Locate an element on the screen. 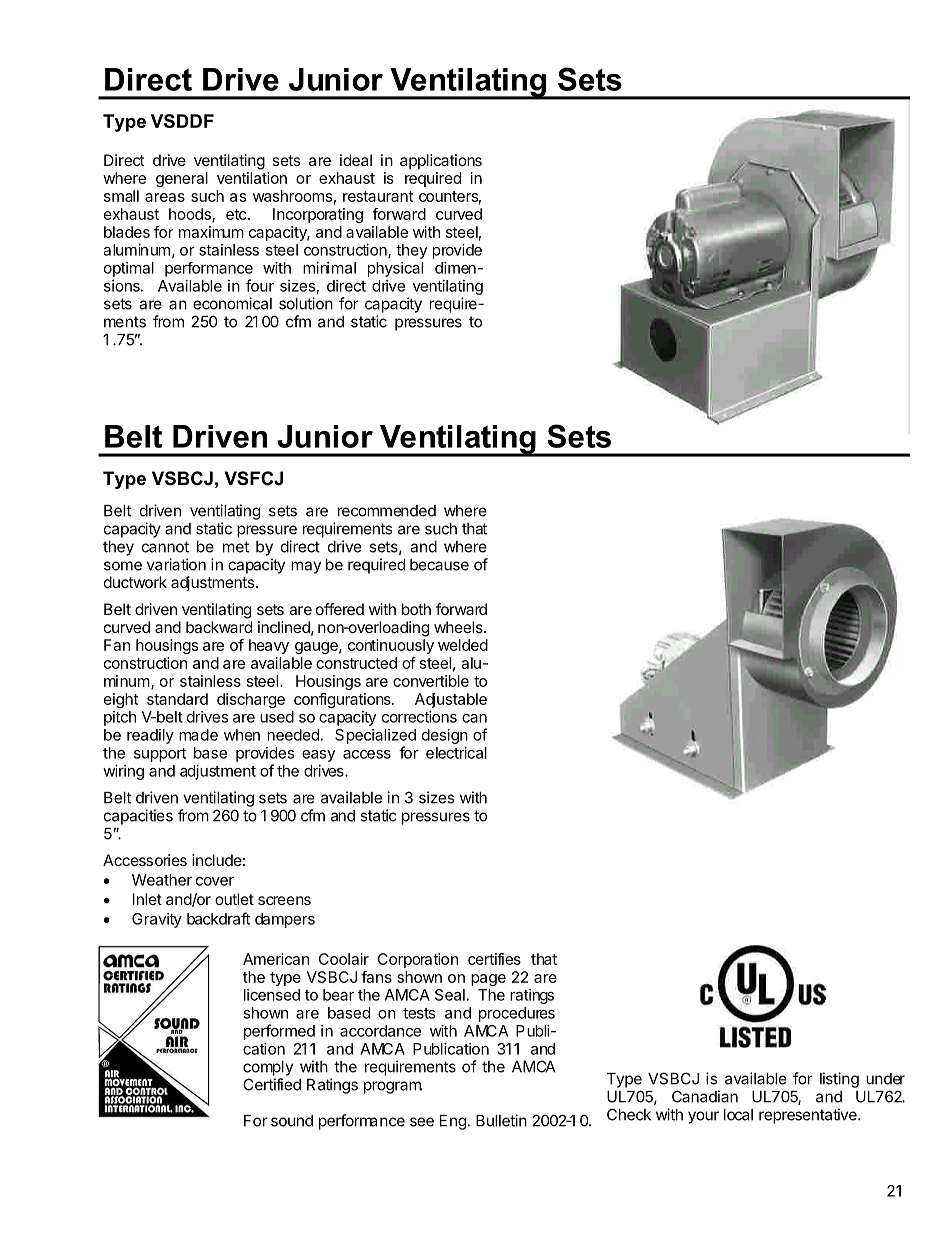 The image size is (952, 1233). design is located at coordinates (445, 736).
